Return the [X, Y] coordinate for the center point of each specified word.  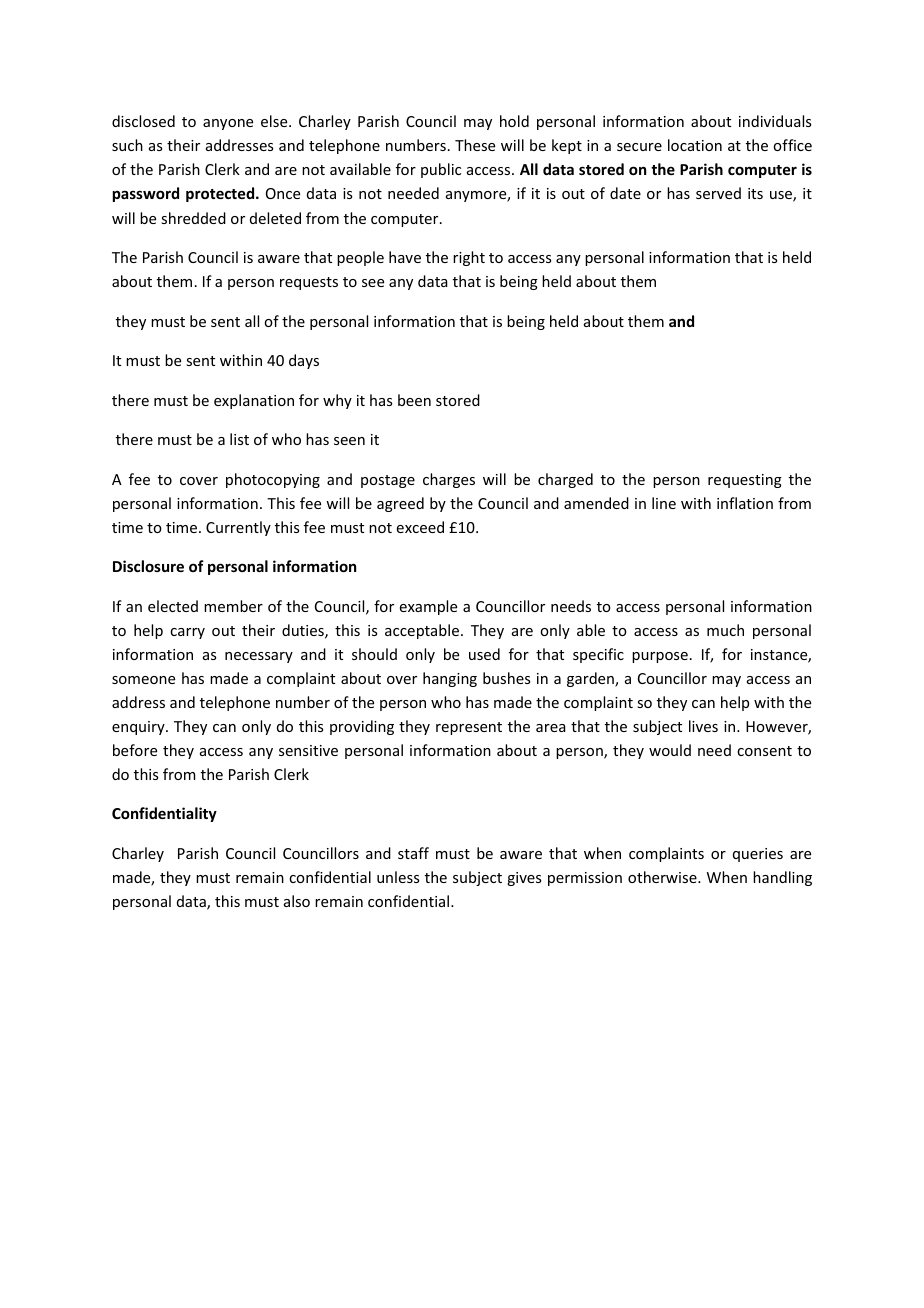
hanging [450, 679]
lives [703, 726]
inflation [745, 503]
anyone [228, 124]
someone [143, 680]
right [469, 258]
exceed [420, 527]
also [297, 901]
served [718, 193]
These [475, 145]
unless [398, 877]
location [695, 145]
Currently [238, 528]
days [304, 361]
